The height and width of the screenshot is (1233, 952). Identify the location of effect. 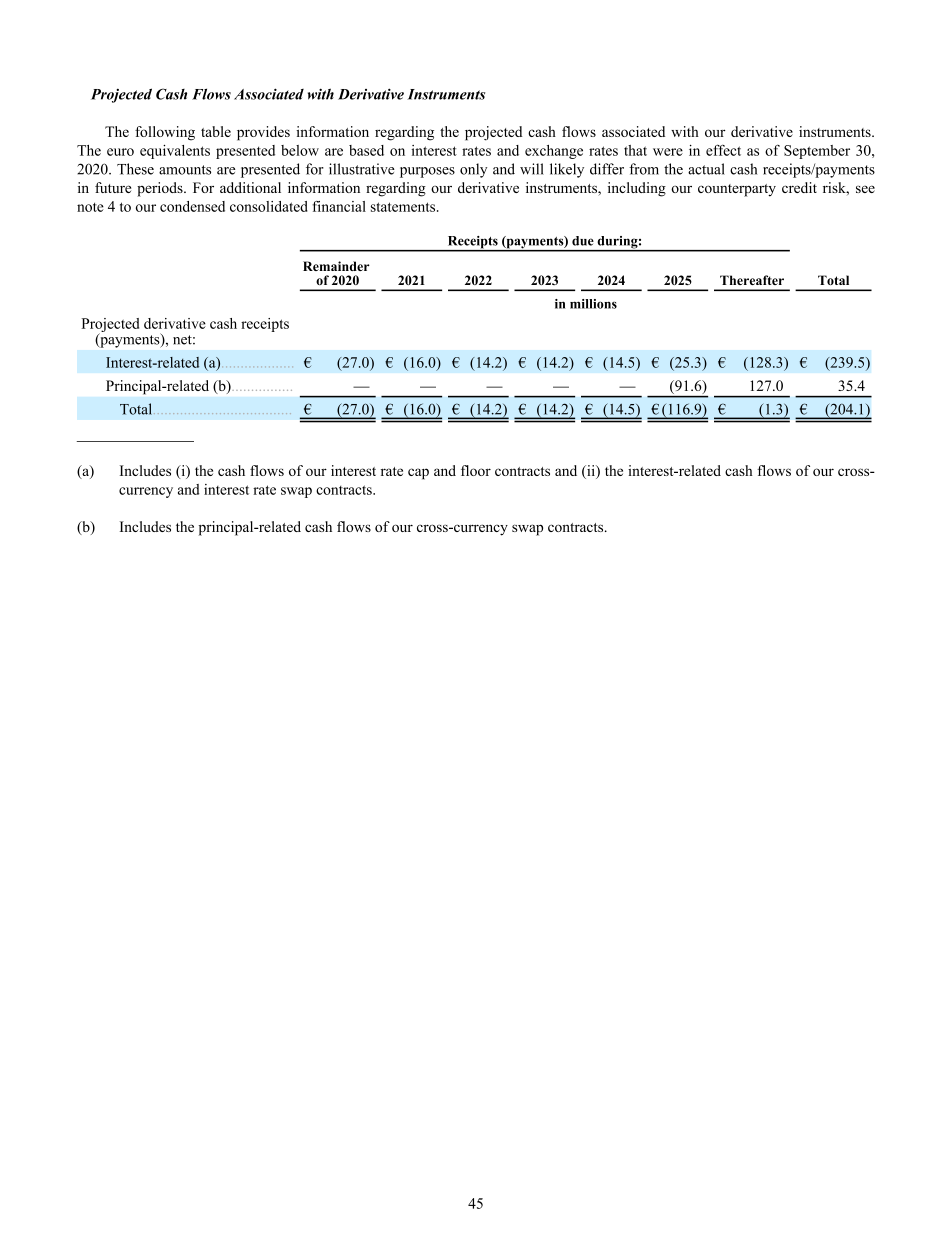
(723, 150).
